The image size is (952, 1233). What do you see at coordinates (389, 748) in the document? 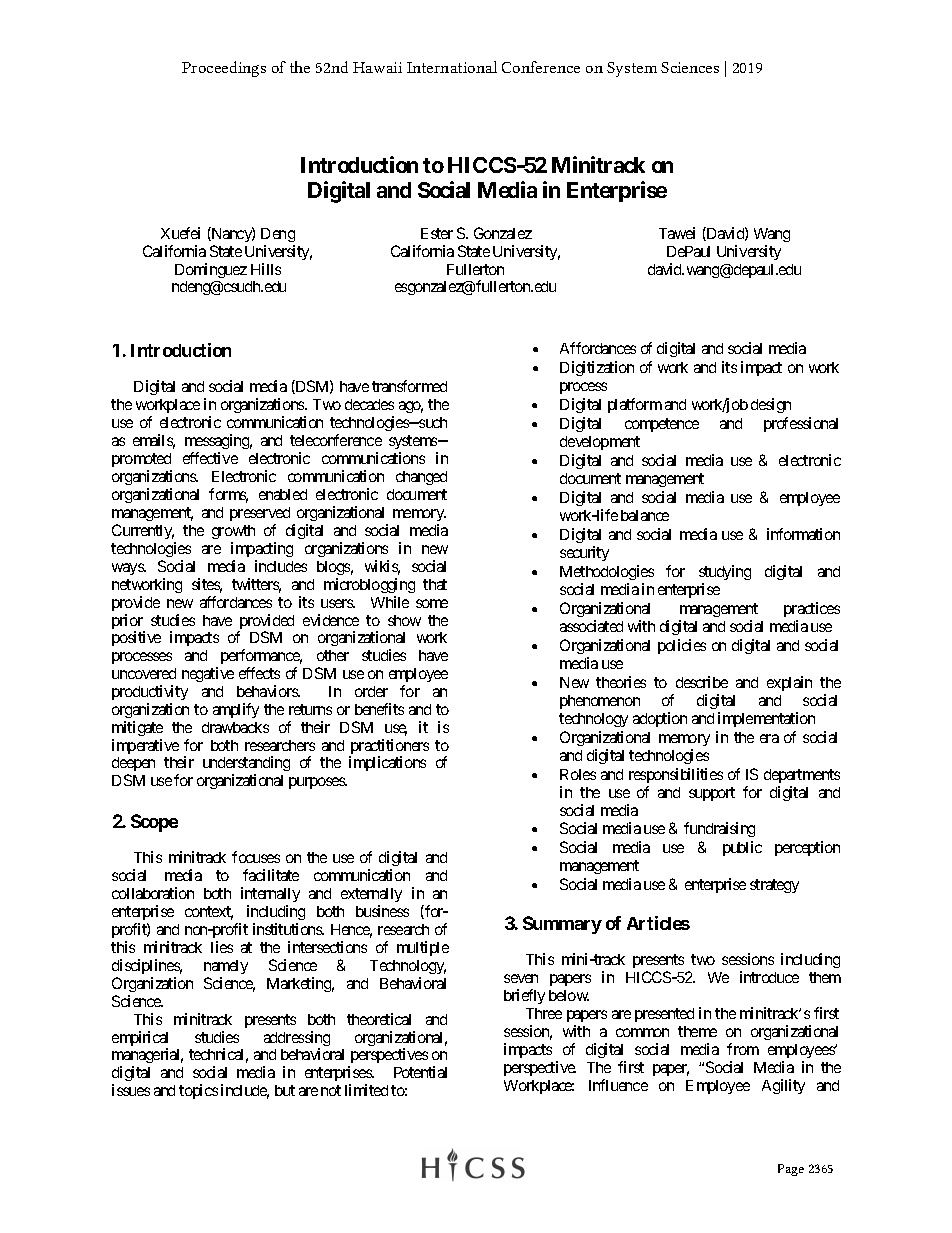
I see `practitioners` at bounding box center [389, 748].
